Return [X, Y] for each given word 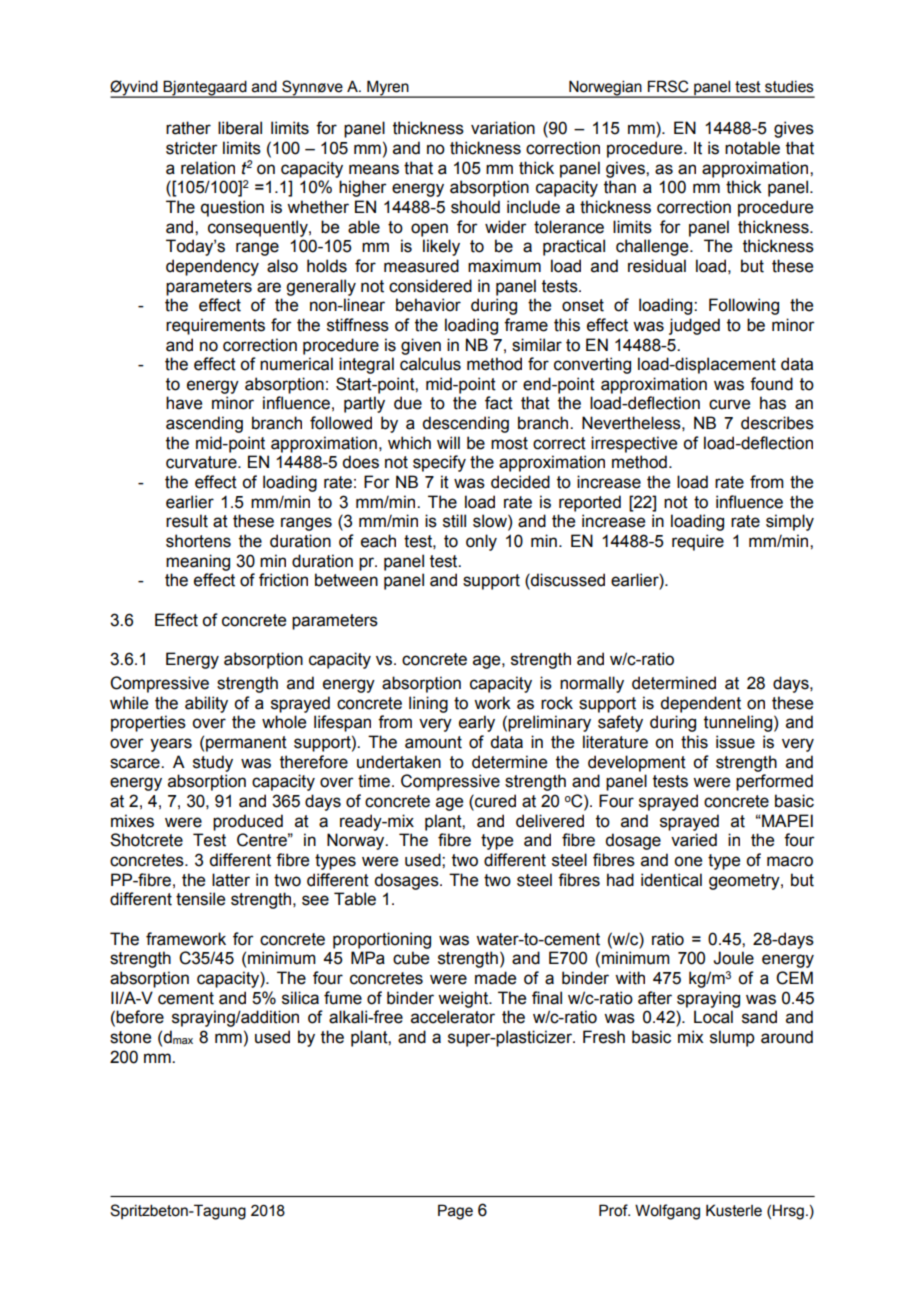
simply [790, 522]
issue [735, 742]
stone [130, 1037]
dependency [212, 267]
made [495, 978]
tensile [200, 899]
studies [789, 87]
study [213, 763]
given [421, 346]
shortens [198, 541]
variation [503, 128]
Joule [733, 958]
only [481, 542]
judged [694, 326]
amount [433, 742]
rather [188, 128]
